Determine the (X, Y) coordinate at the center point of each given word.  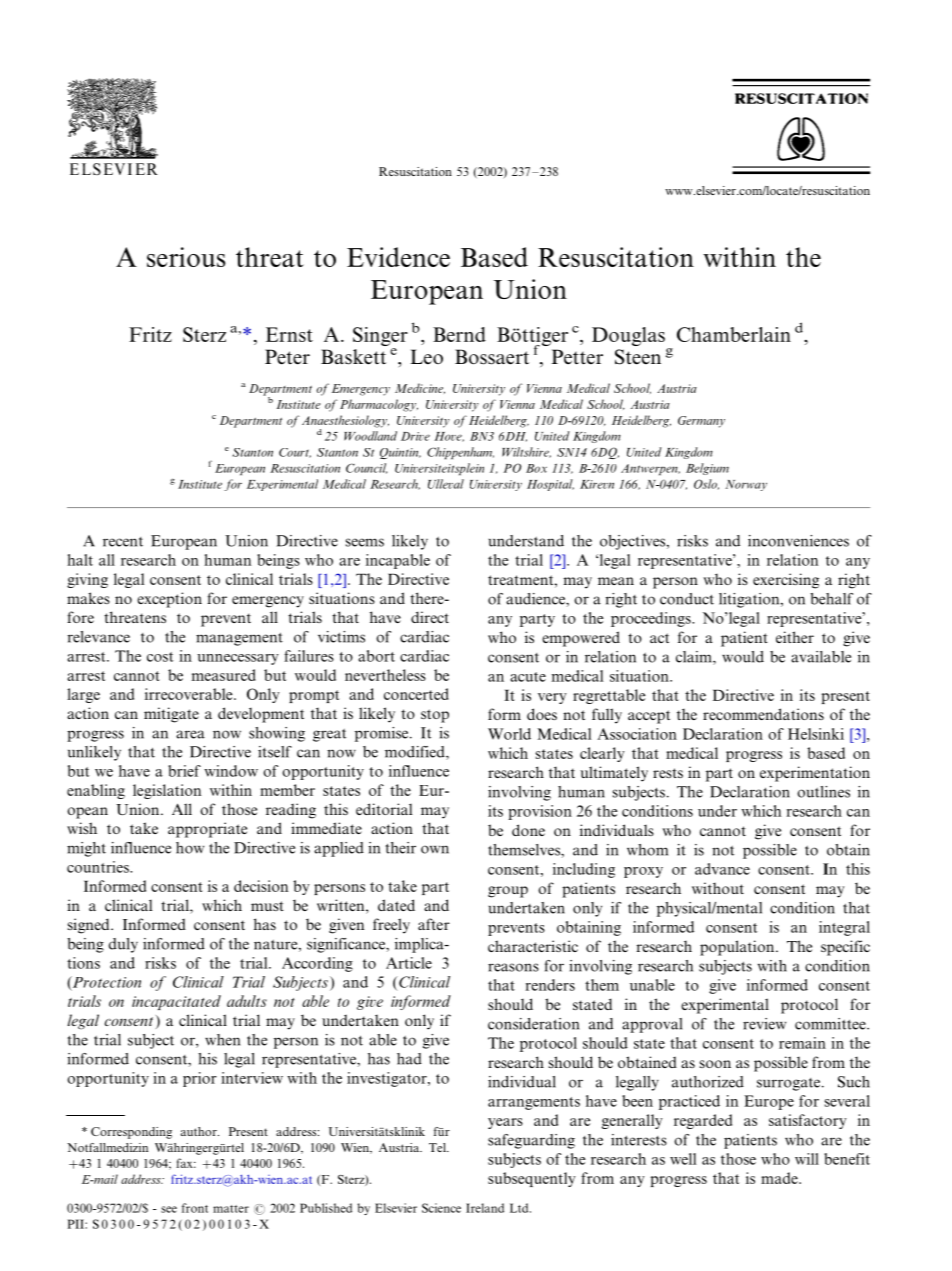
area (190, 734)
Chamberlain (734, 334)
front (195, 1208)
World (509, 734)
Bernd (459, 334)
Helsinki (816, 734)
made (780, 1178)
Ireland (485, 1208)
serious (186, 257)
